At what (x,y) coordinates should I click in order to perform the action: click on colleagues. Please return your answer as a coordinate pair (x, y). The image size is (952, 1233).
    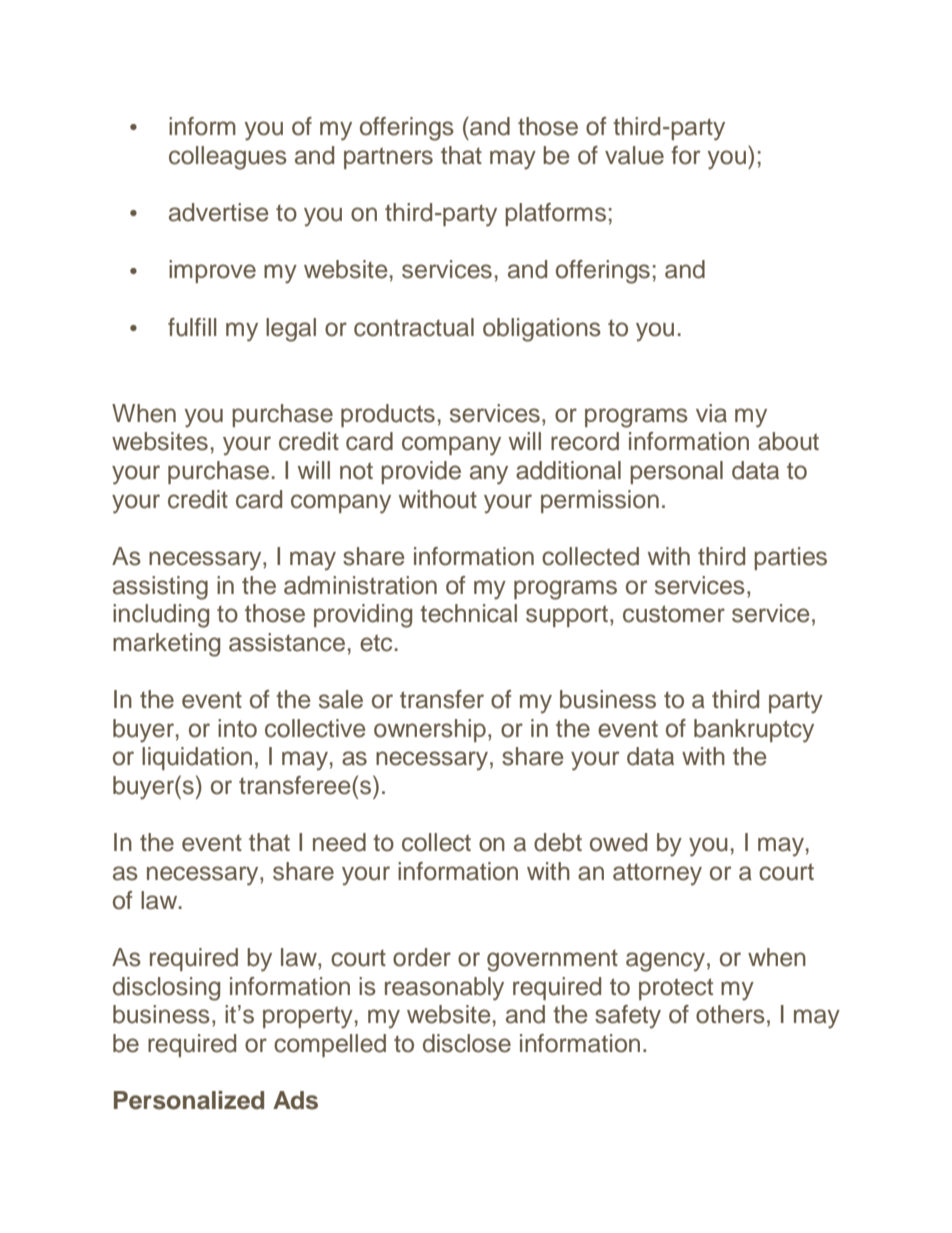
    Looking at the image, I should click on (228, 158).
